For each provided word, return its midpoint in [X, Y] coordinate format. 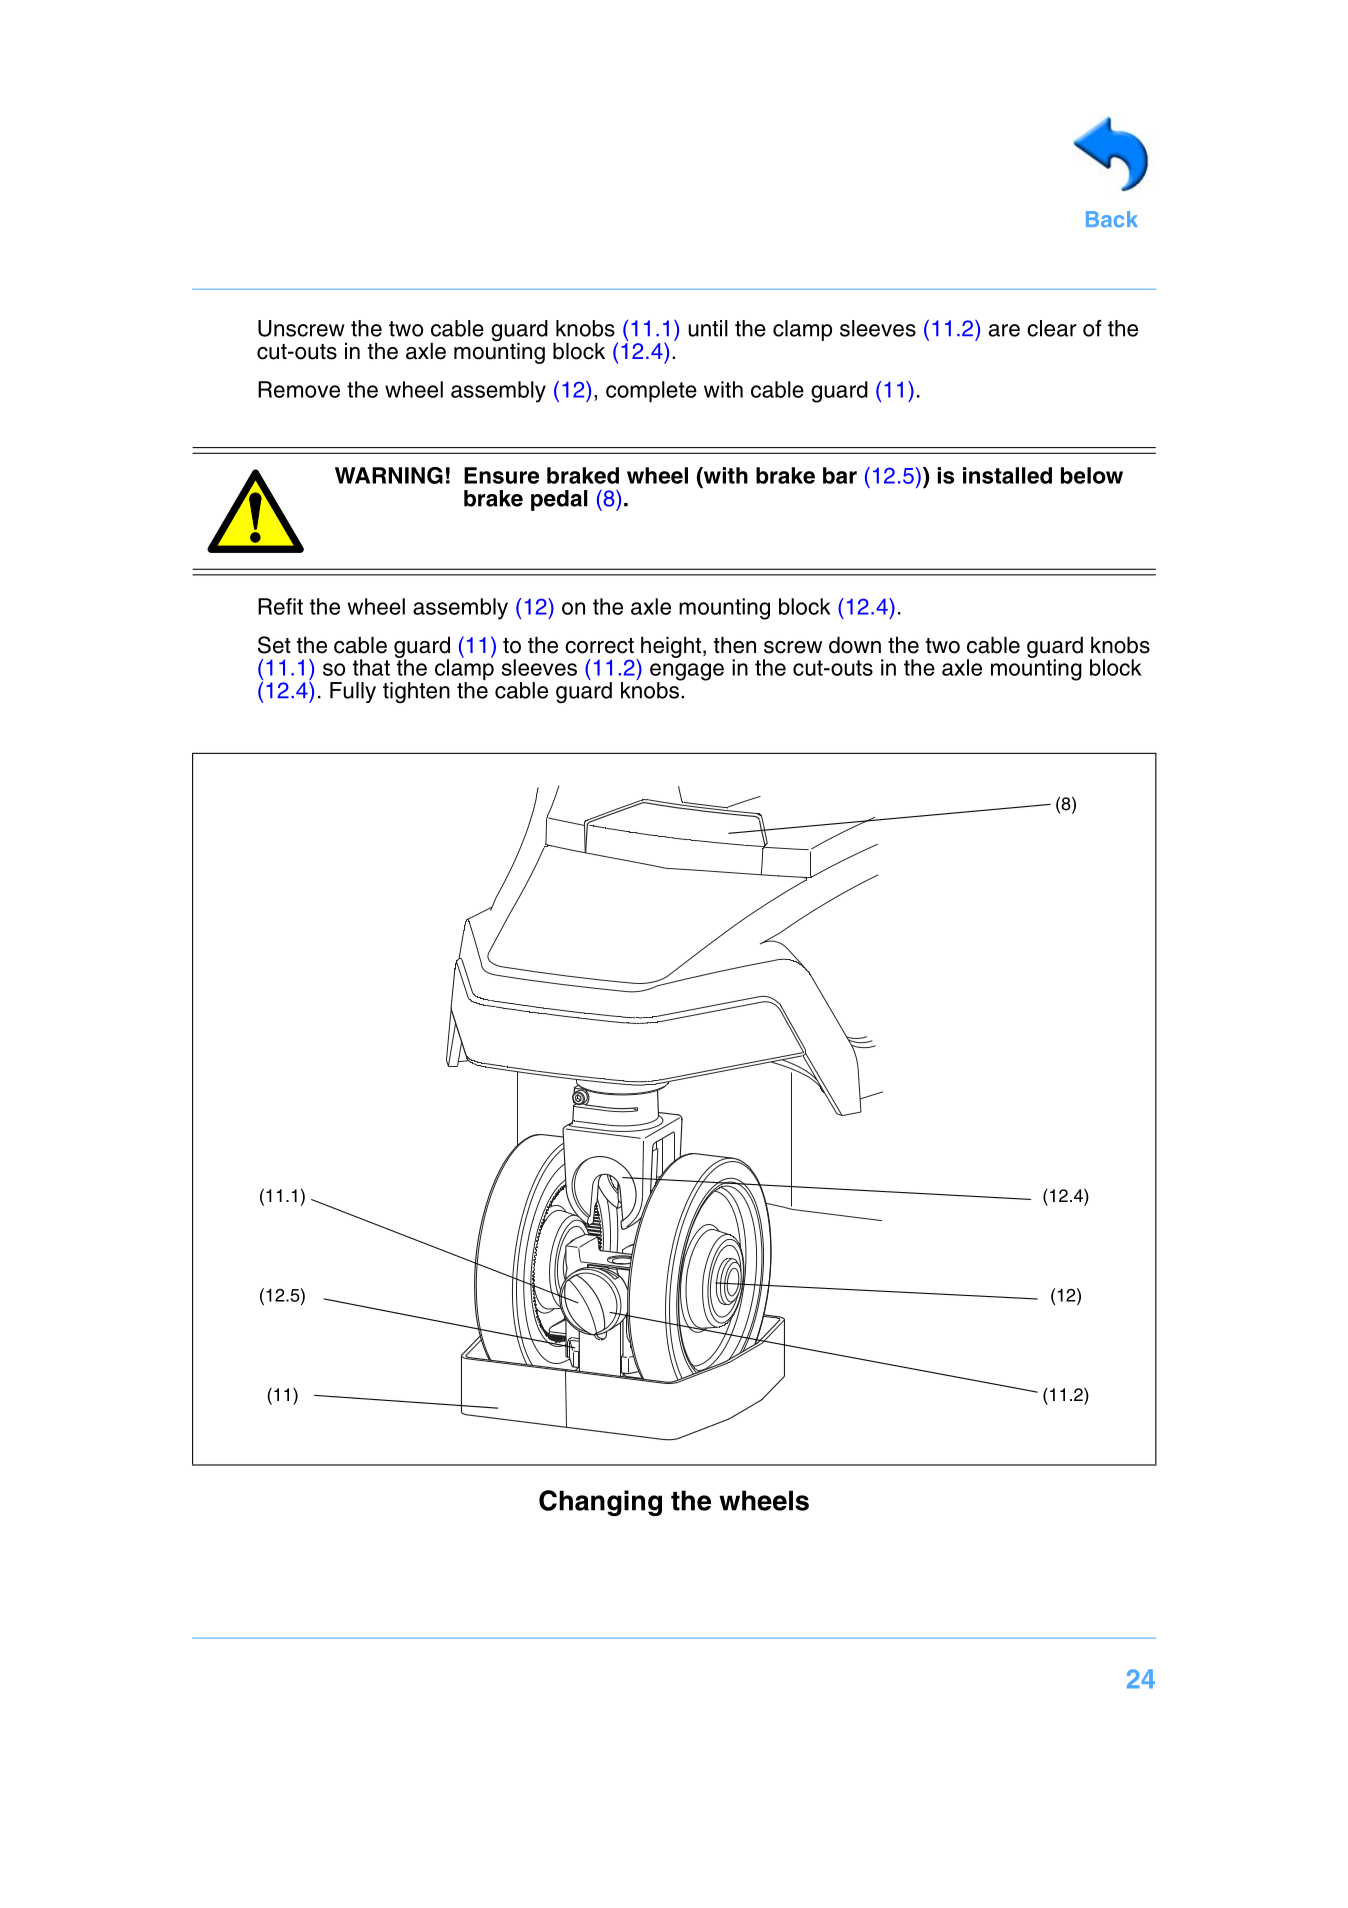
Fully [353, 692]
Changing [600, 1503]
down [855, 645]
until [708, 328]
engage [687, 673]
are [1004, 330]
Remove [299, 389]
